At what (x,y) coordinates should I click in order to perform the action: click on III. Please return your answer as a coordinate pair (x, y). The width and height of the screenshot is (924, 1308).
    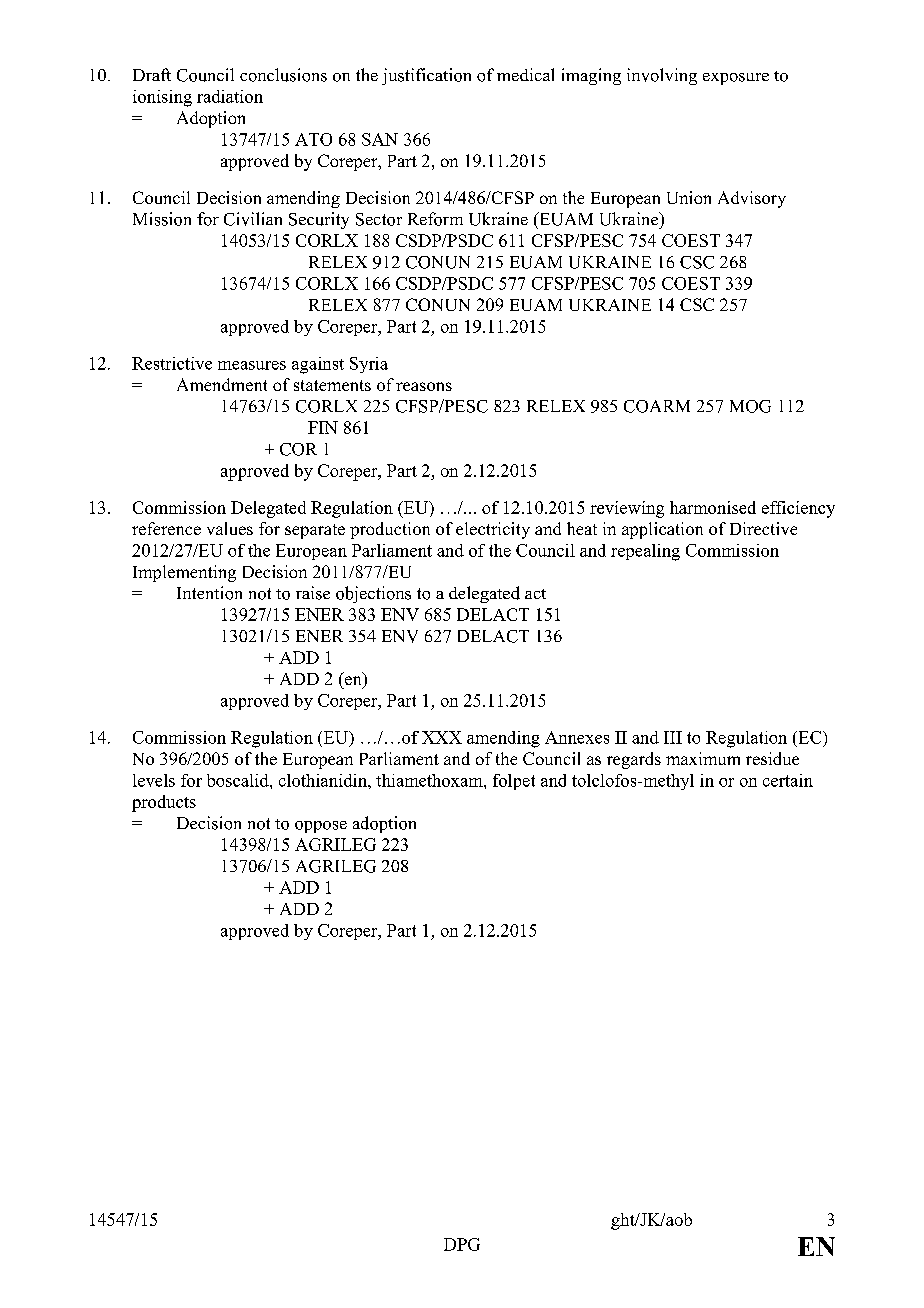
    Looking at the image, I should click on (673, 737).
